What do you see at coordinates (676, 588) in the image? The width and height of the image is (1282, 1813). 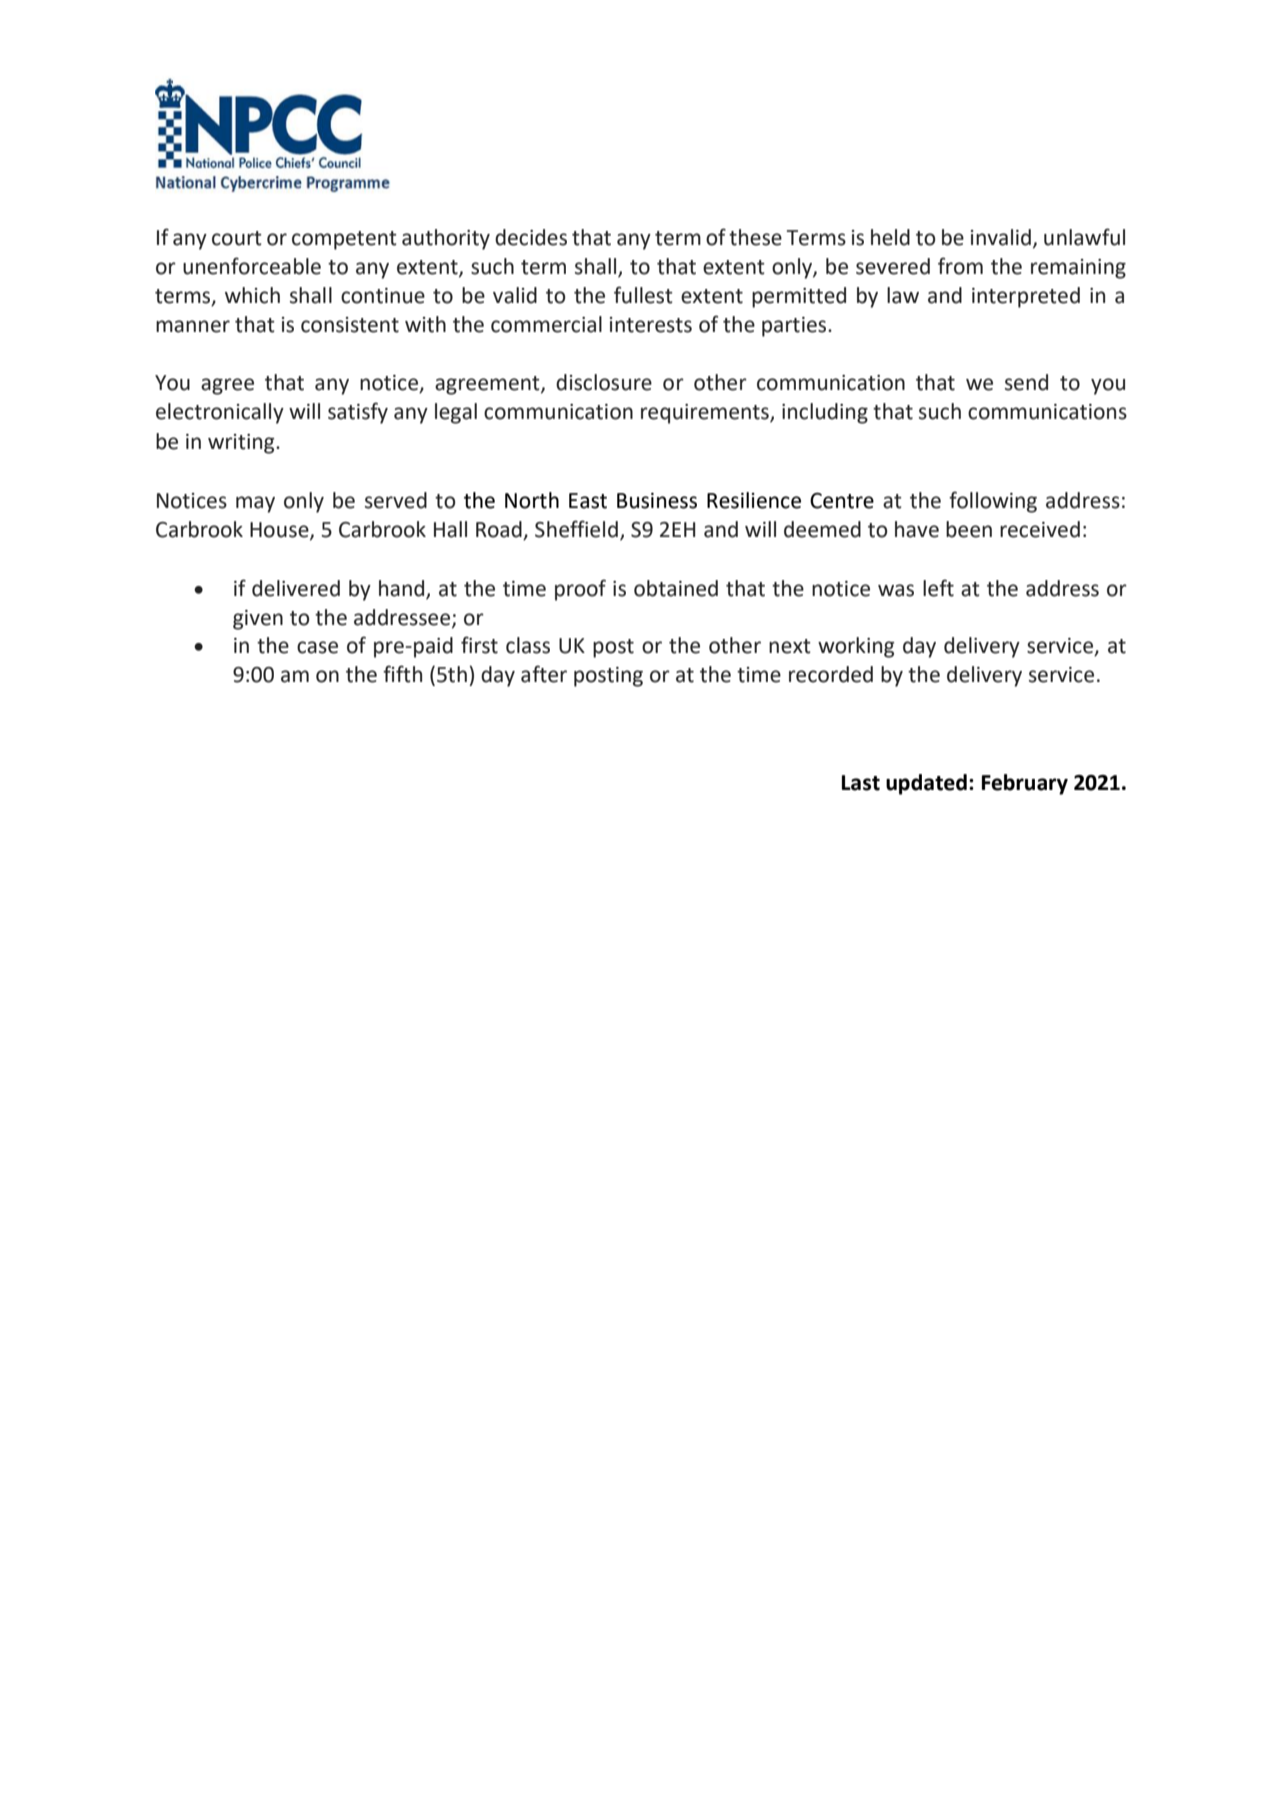 I see `obtained` at bounding box center [676, 588].
